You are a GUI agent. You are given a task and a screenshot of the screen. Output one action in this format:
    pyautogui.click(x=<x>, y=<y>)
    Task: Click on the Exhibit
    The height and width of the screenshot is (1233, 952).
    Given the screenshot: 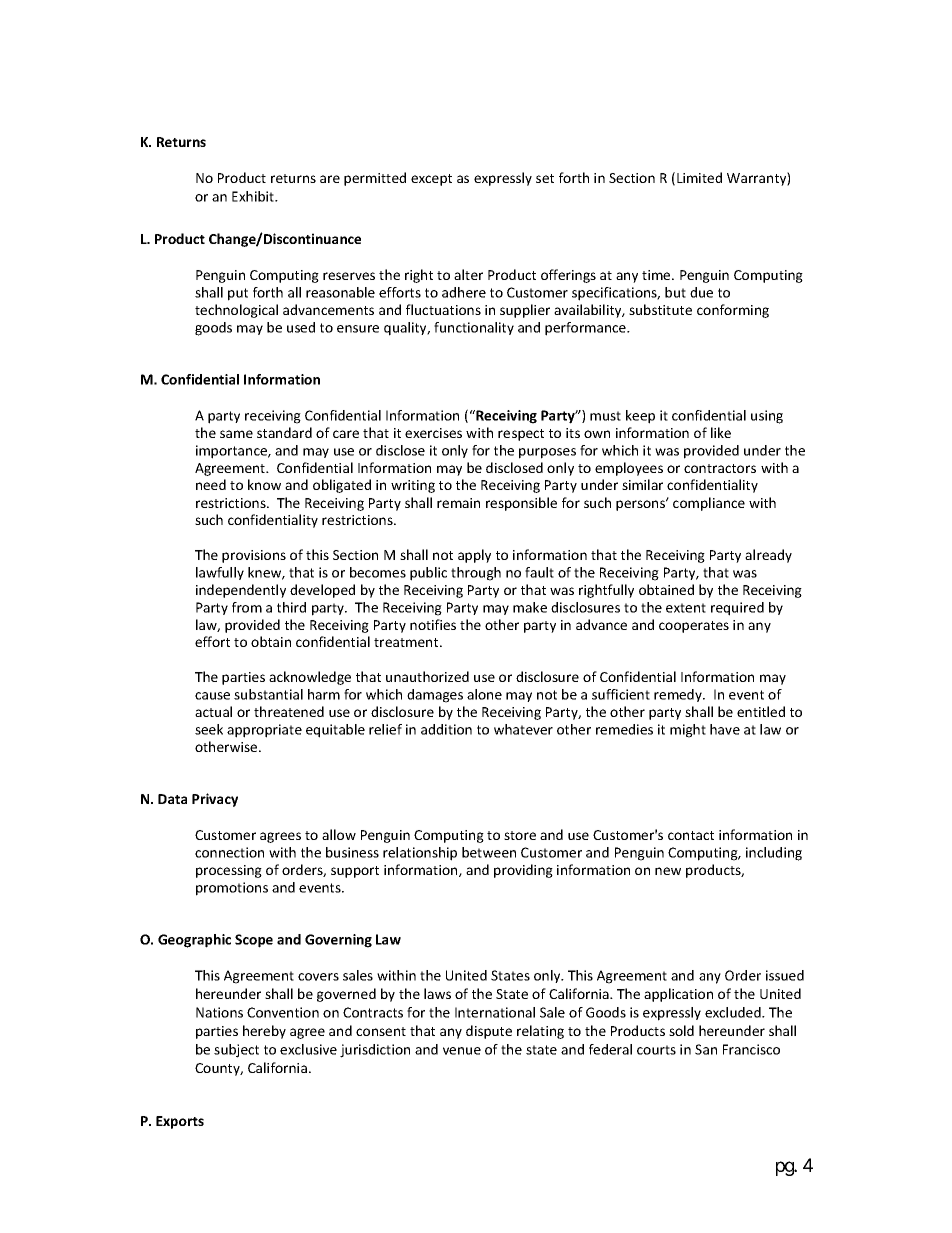 What is the action you would take?
    pyautogui.click(x=254, y=196)
